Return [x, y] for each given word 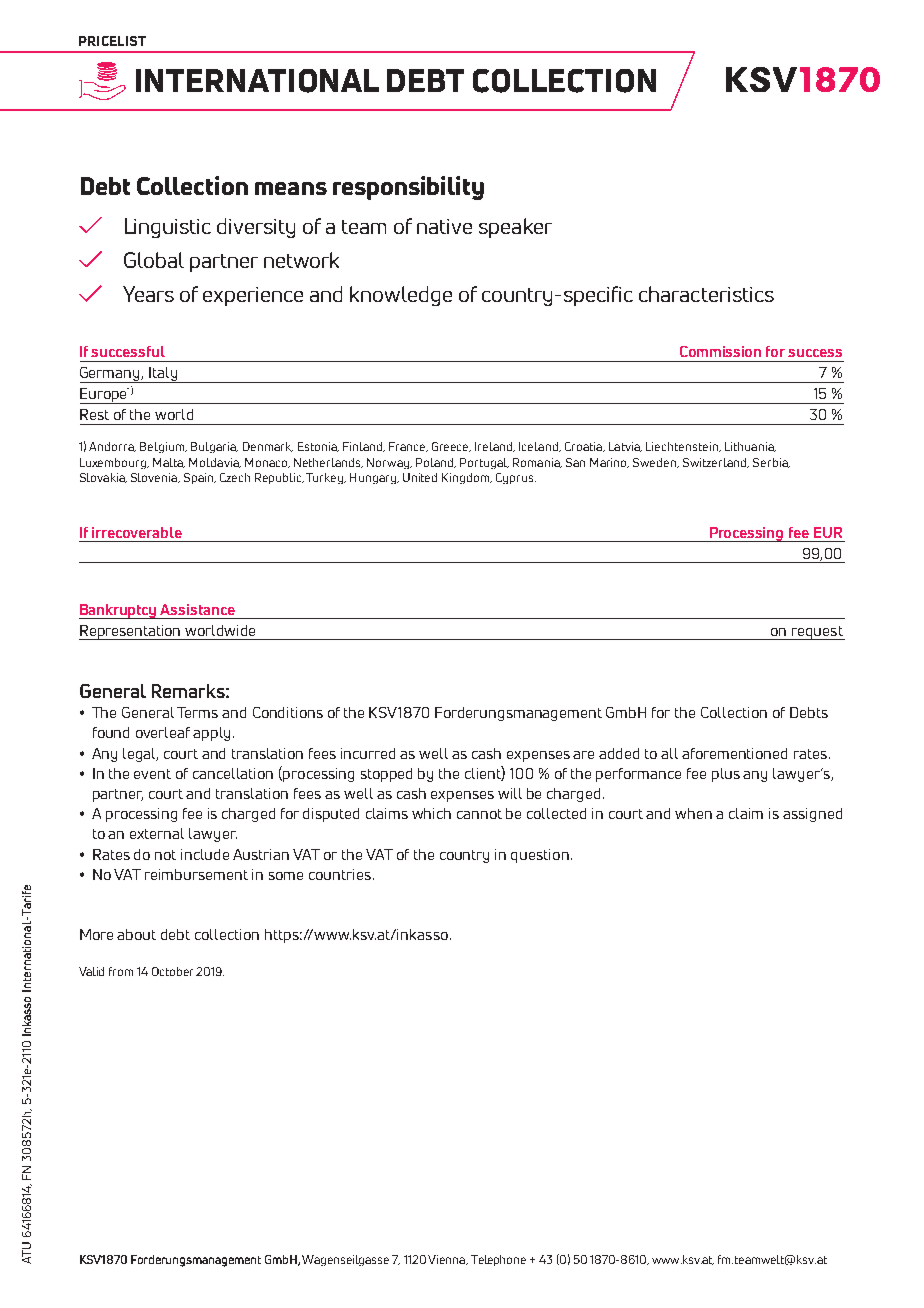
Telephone [498, 1260]
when [693, 813]
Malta [169, 463]
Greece [451, 447]
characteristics [706, 294]
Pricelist [112, 41]
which [431, 813]
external [157, 833]
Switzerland [716, 463]
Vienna [447, 1260]
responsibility [408, 188]
